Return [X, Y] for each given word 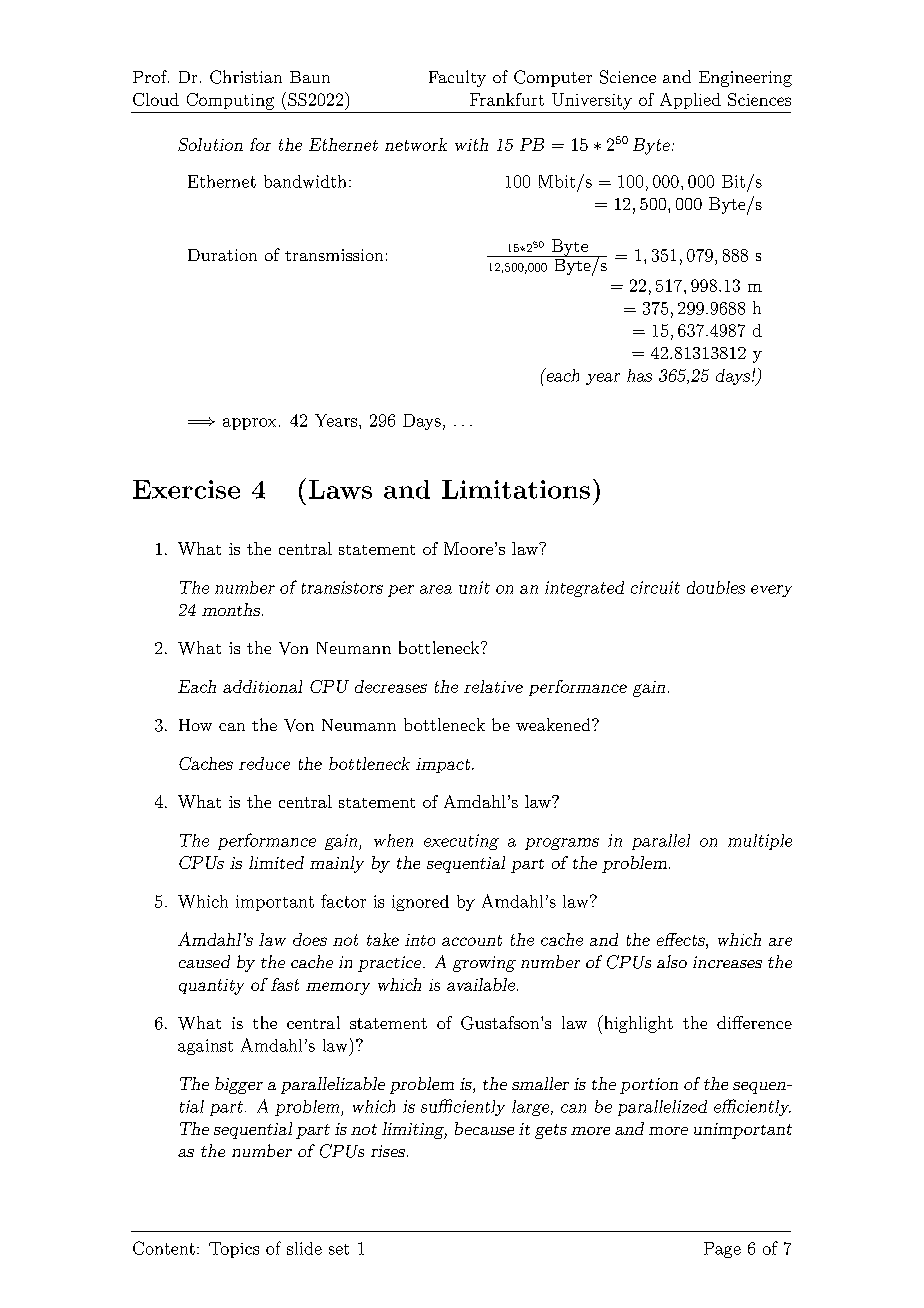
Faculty [457, 78]
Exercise [186, 489]
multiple [760, 842]
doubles [716, 587]
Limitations [516, 489]
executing [461, 842]
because [484, 1128]
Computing [230, 101]
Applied [690, 101]
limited [276, 862]
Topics [234, 1250]
